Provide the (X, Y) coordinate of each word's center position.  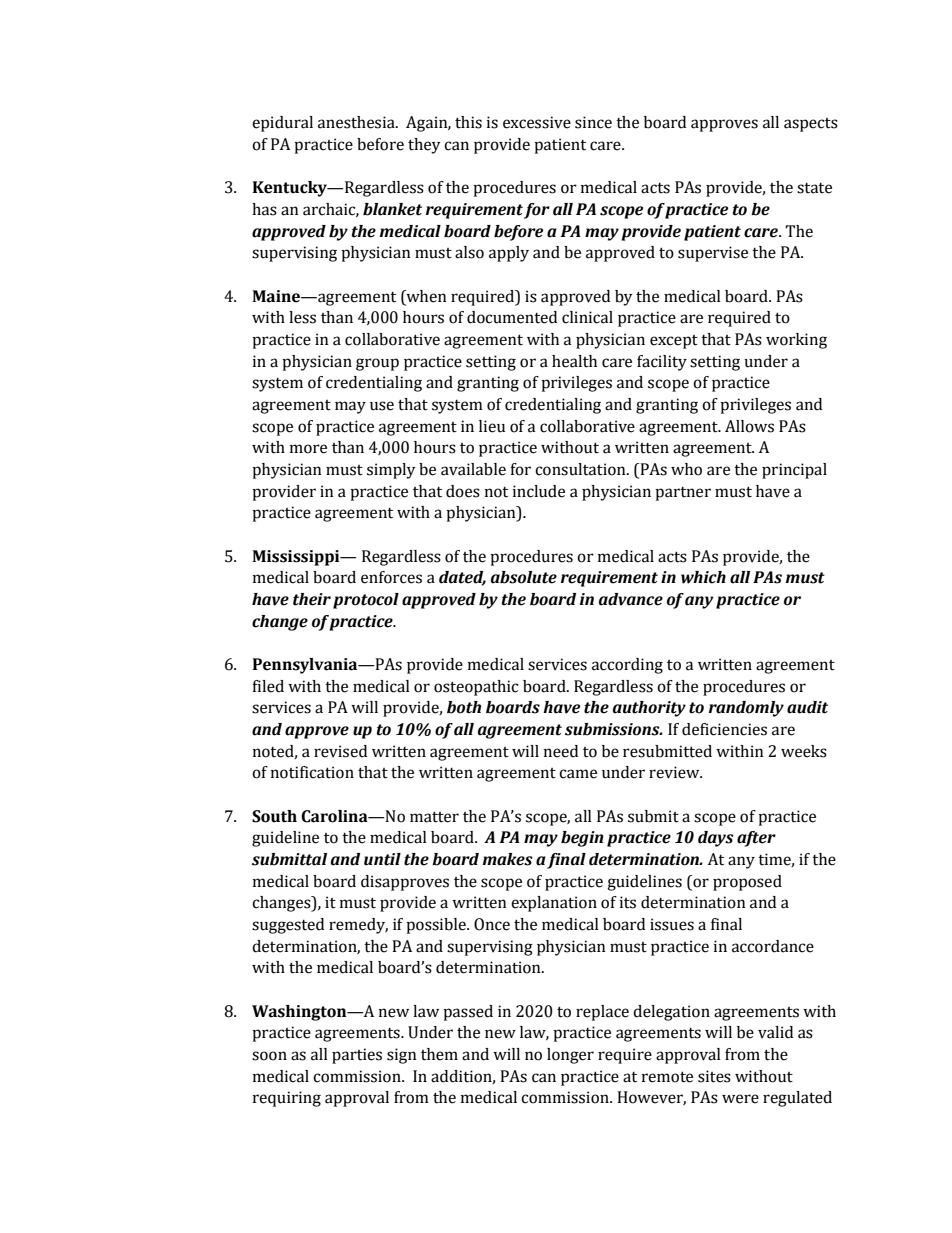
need (561, 751)
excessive (537, 122)
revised (340, 751)
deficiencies (724, 729)
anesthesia (357, 122)
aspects (811, 125)
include (539, 491)
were (740, 1099)
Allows (749, 426)
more (308, 449)
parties (357, 1056)
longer (570, 1056)
